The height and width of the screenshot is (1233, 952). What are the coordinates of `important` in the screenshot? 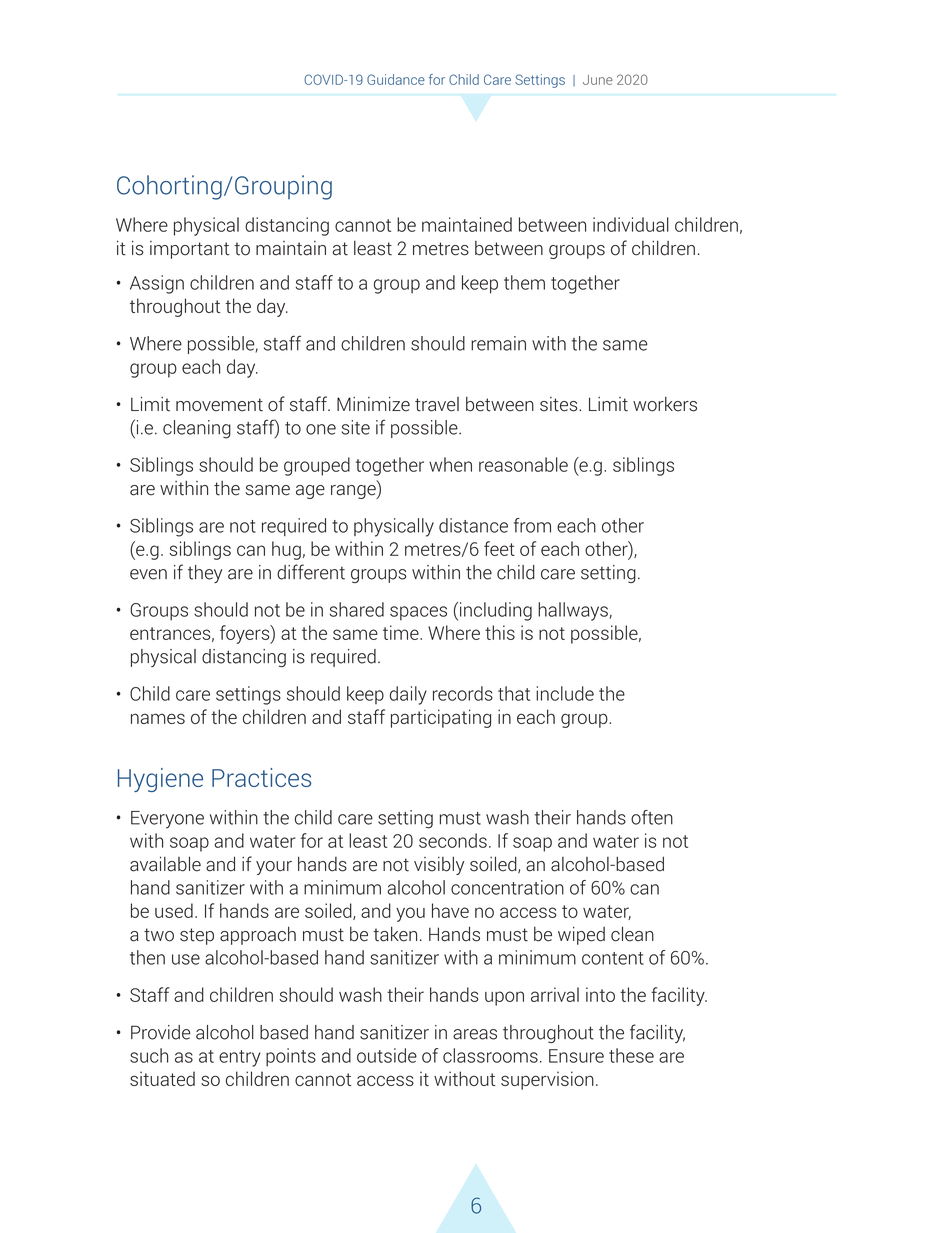 It's located at (189, 250).
